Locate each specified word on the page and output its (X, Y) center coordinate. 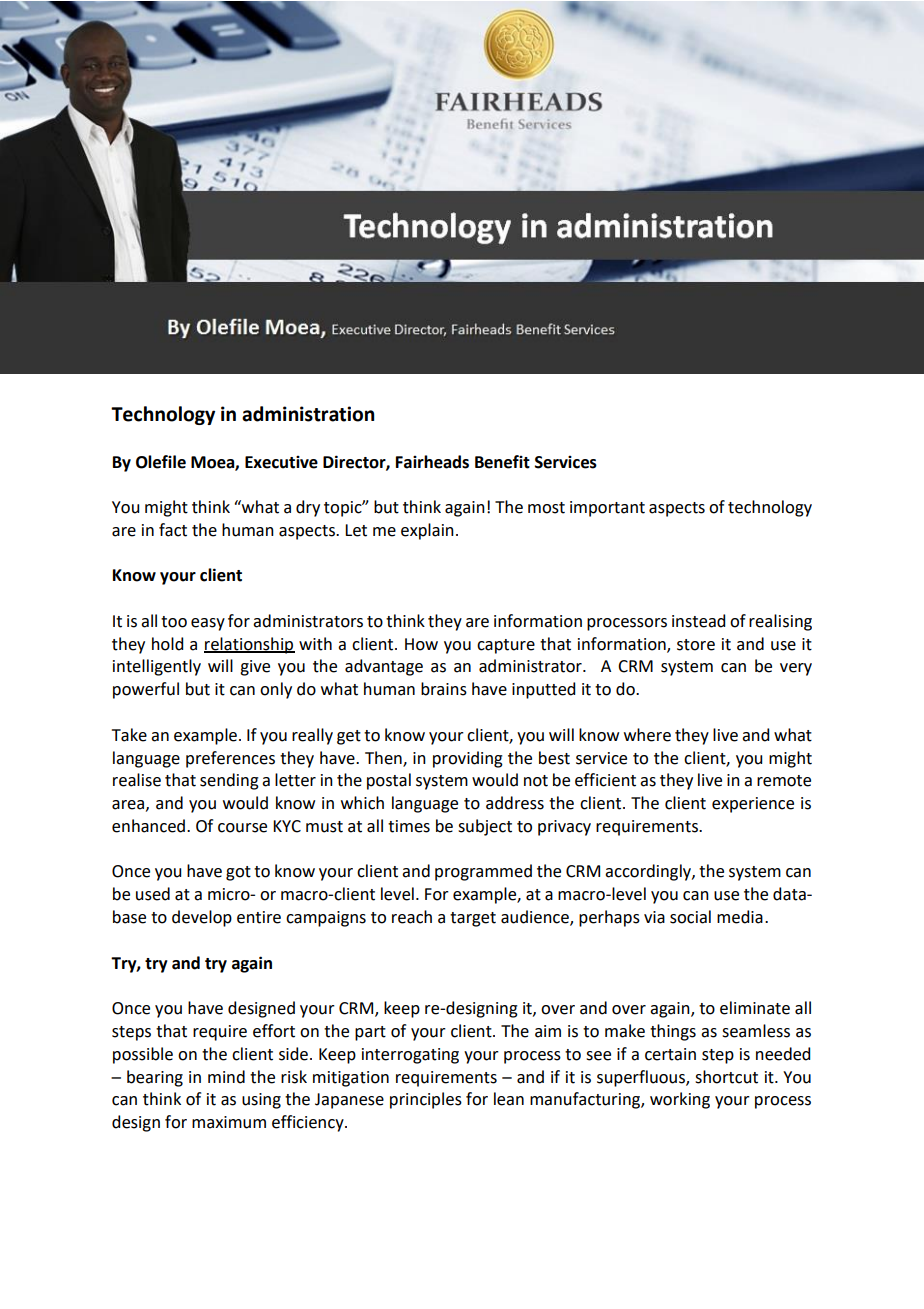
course (242, 828)
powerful (146, 690)
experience (753, 805)
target (473, 919)
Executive (281, 462)
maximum (229, 1122)
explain (427, 531)
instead (698, 621)
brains (444, 689)
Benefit (502, 462)
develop (202, 918)
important (607, 509)
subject (485, 827)
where (647, 735)
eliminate (755, 1008)
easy (208, 624)
